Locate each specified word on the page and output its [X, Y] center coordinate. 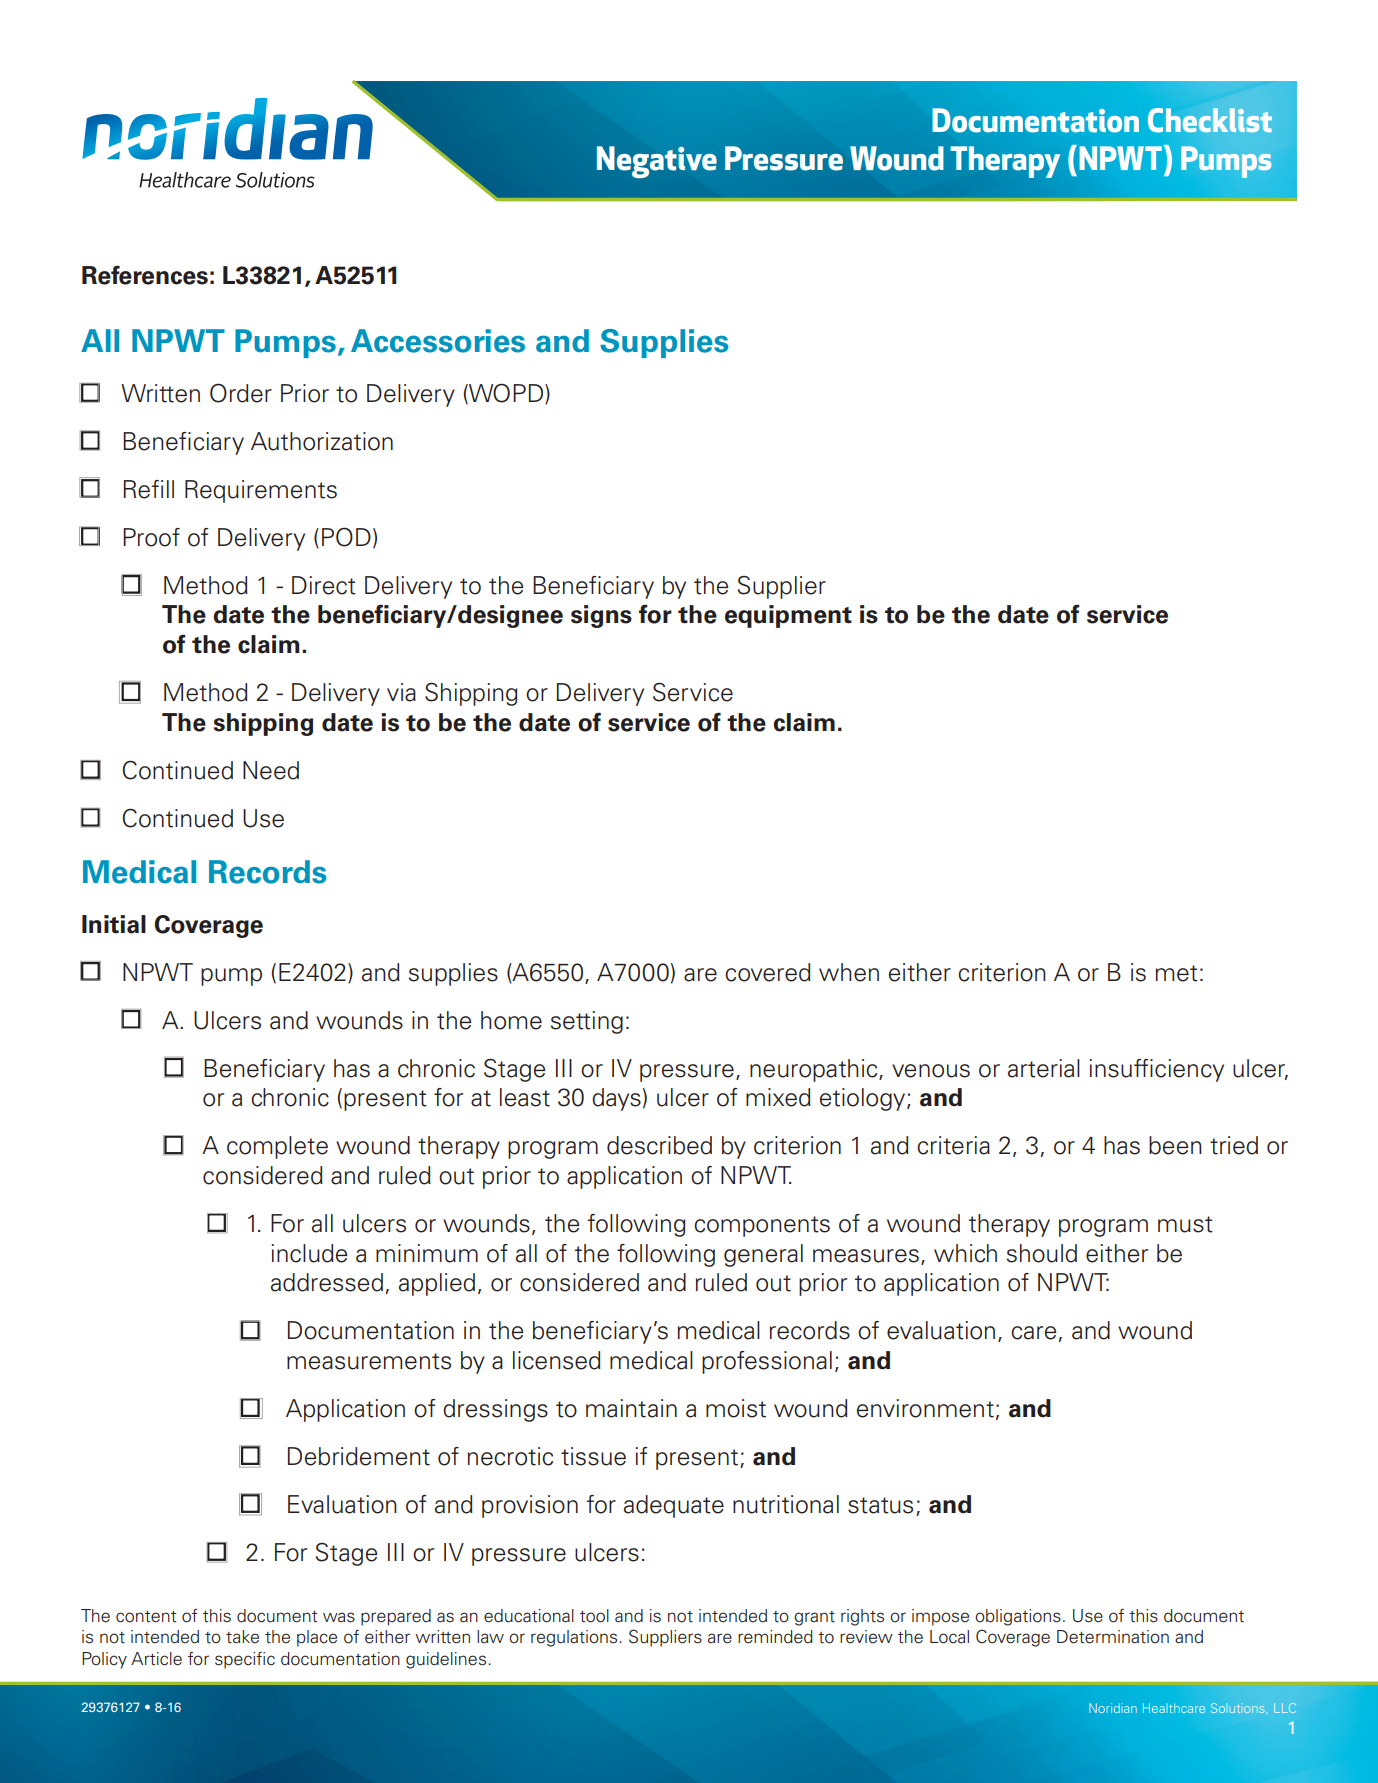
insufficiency [1156, 1070]
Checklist [1210, 120]
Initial [114, 924]
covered [768, 972]
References [145, 275]
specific [245, 1660]
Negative [657, 162]
